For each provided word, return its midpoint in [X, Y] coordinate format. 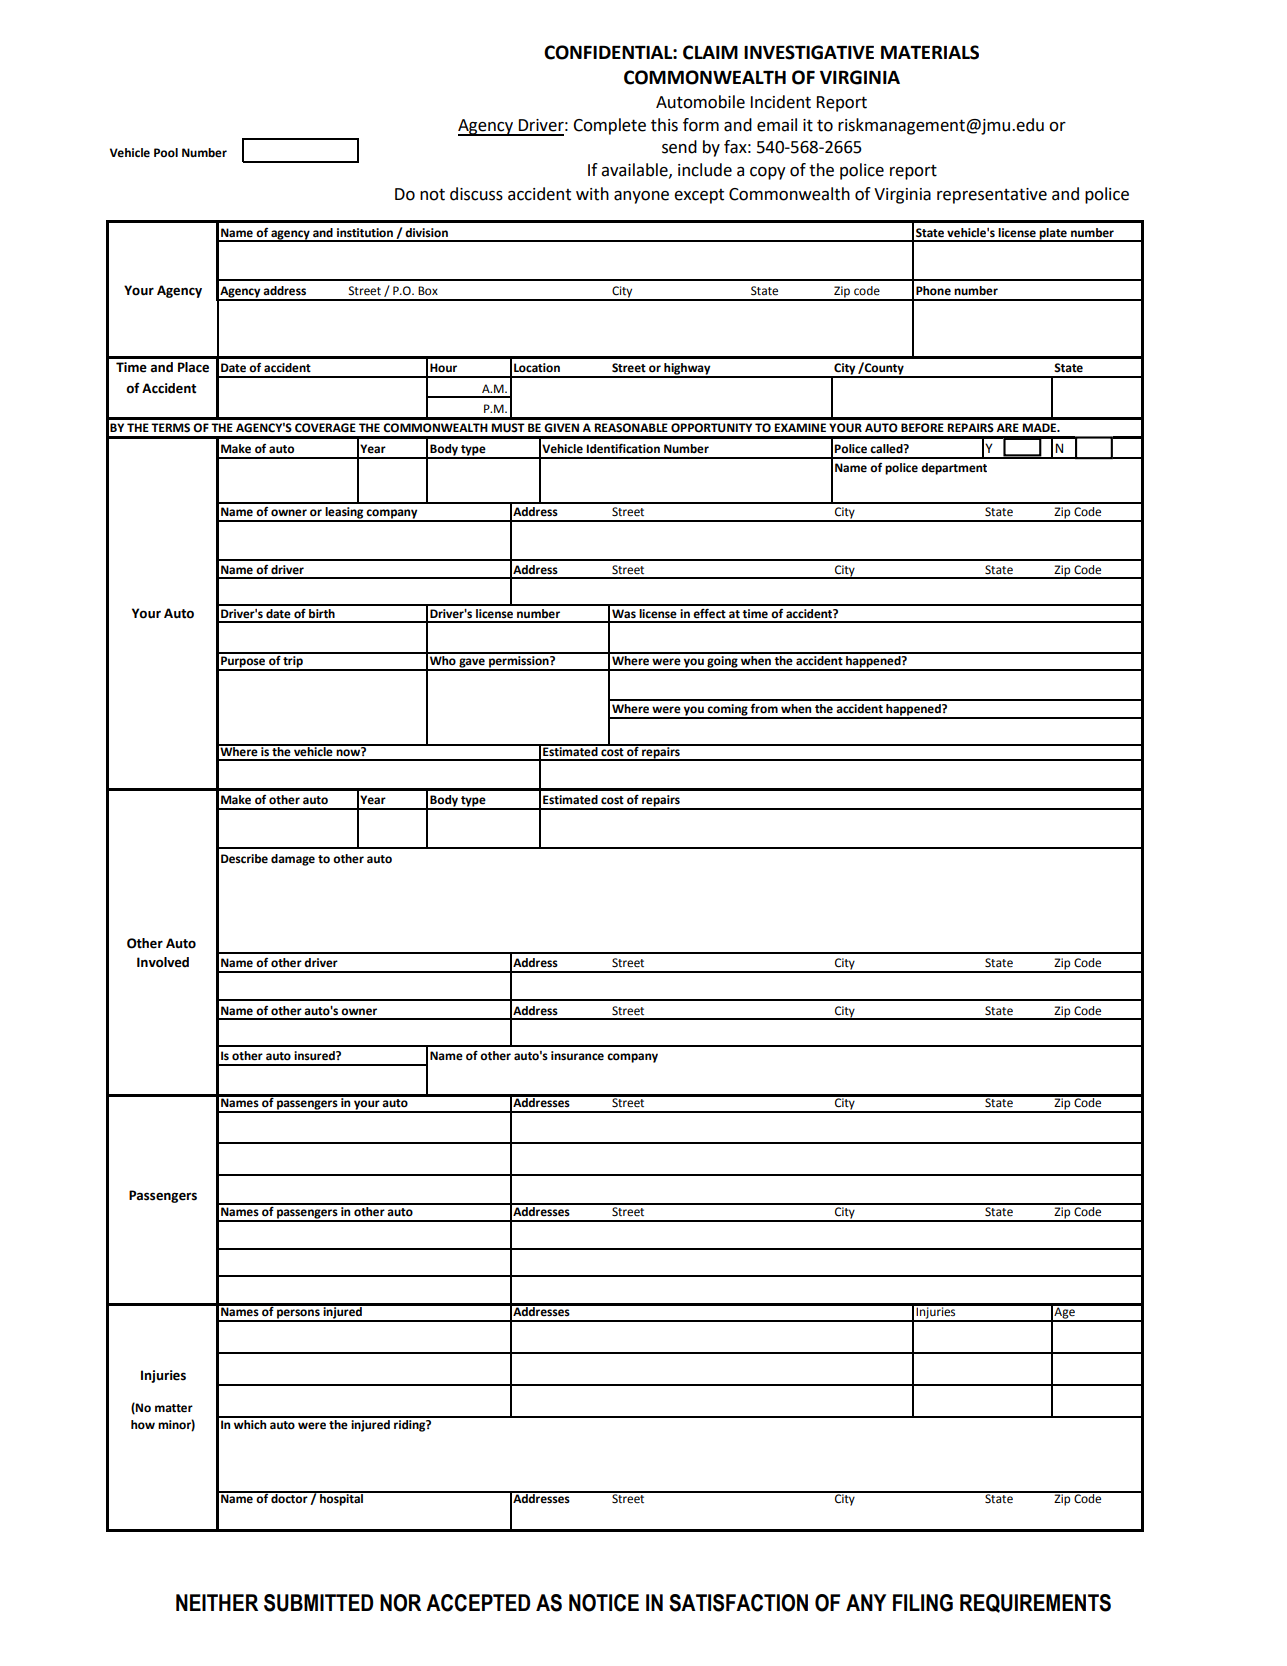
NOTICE [604, 1603]
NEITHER [217, 1602]
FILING [923, 1603]
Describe [244, 859]
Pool [166, 153]
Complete [609, 126]
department [954, 469]
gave [472, 664]
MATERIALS [930, 52]
